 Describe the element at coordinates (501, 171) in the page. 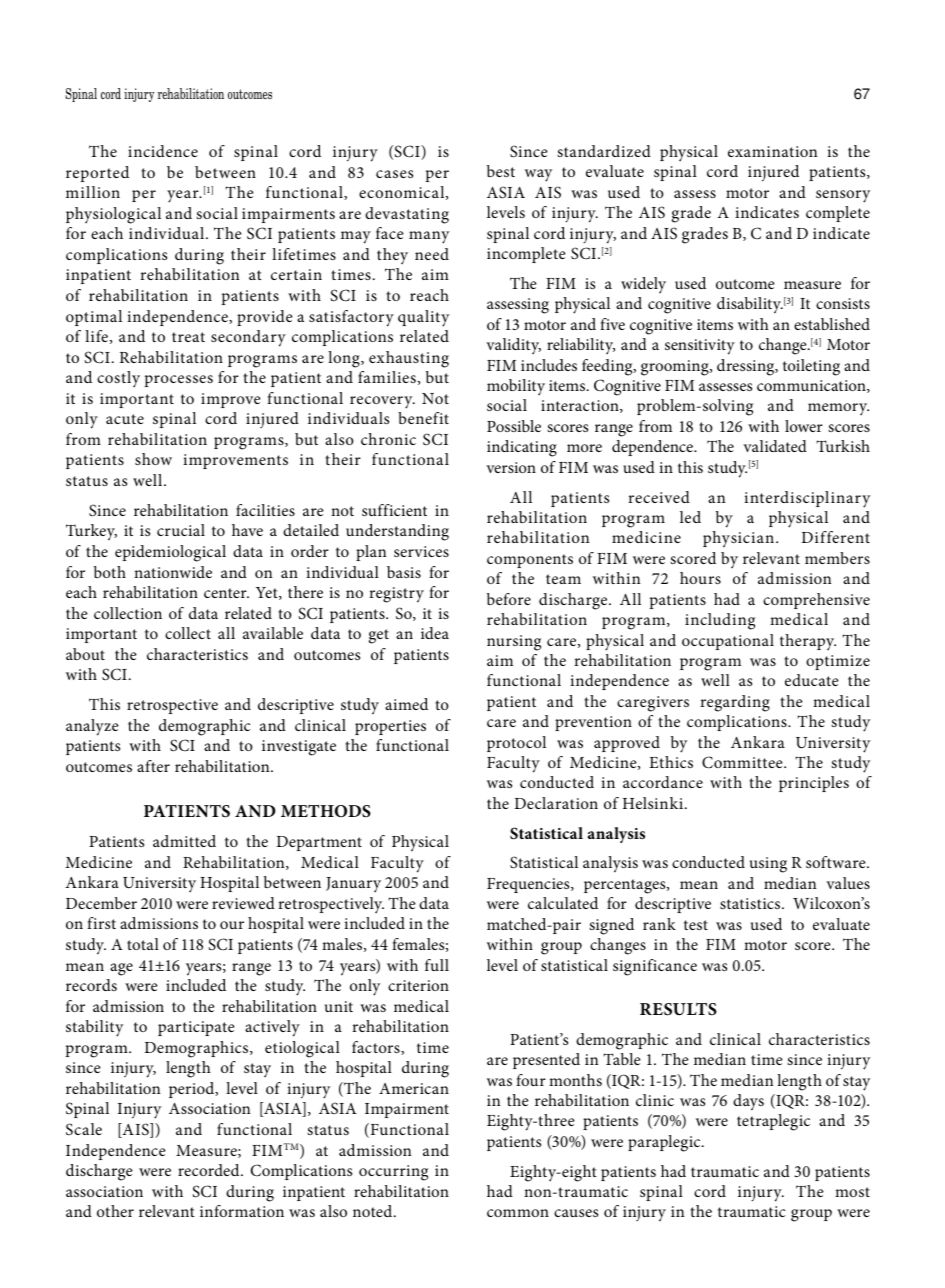

I see `best` at that location.
